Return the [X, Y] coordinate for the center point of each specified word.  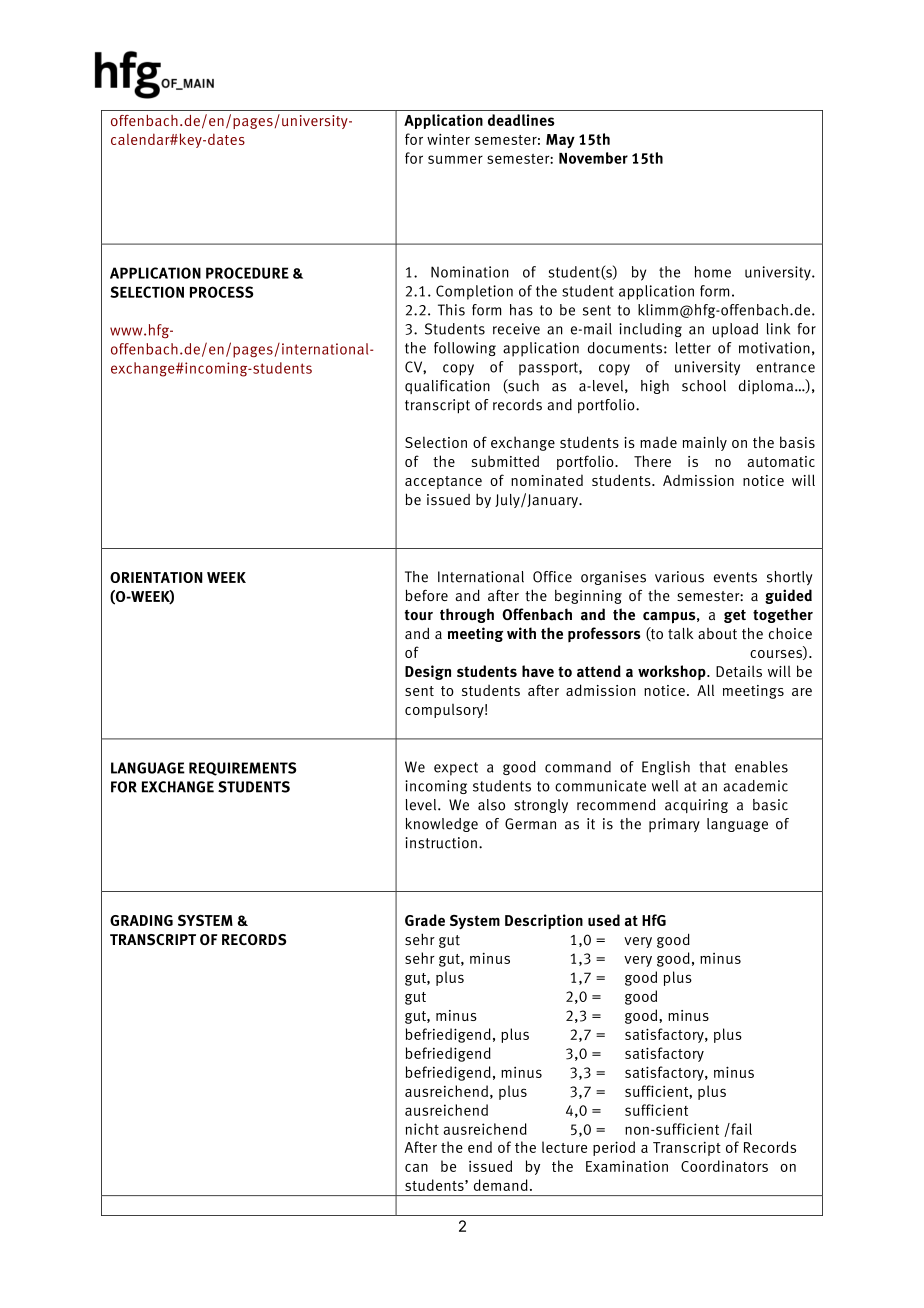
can [416, 1168]
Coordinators [724, 1166]
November [593, 158]
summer [455, 159]
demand [501, 1185]
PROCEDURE [247, 273]
